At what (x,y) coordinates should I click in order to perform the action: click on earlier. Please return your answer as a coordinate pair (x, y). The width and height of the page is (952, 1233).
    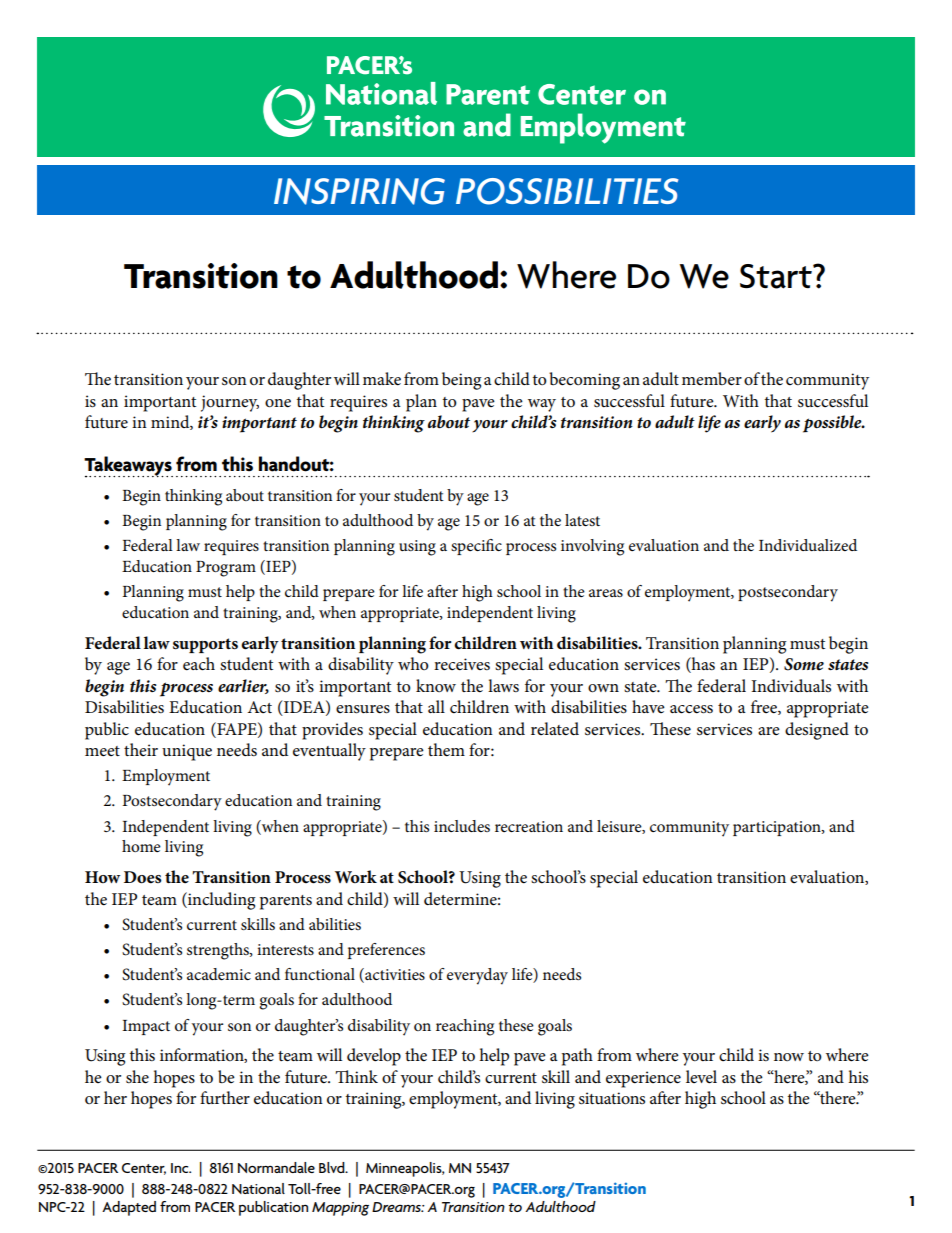
    Looking at the image, I should click on (243, 686).
